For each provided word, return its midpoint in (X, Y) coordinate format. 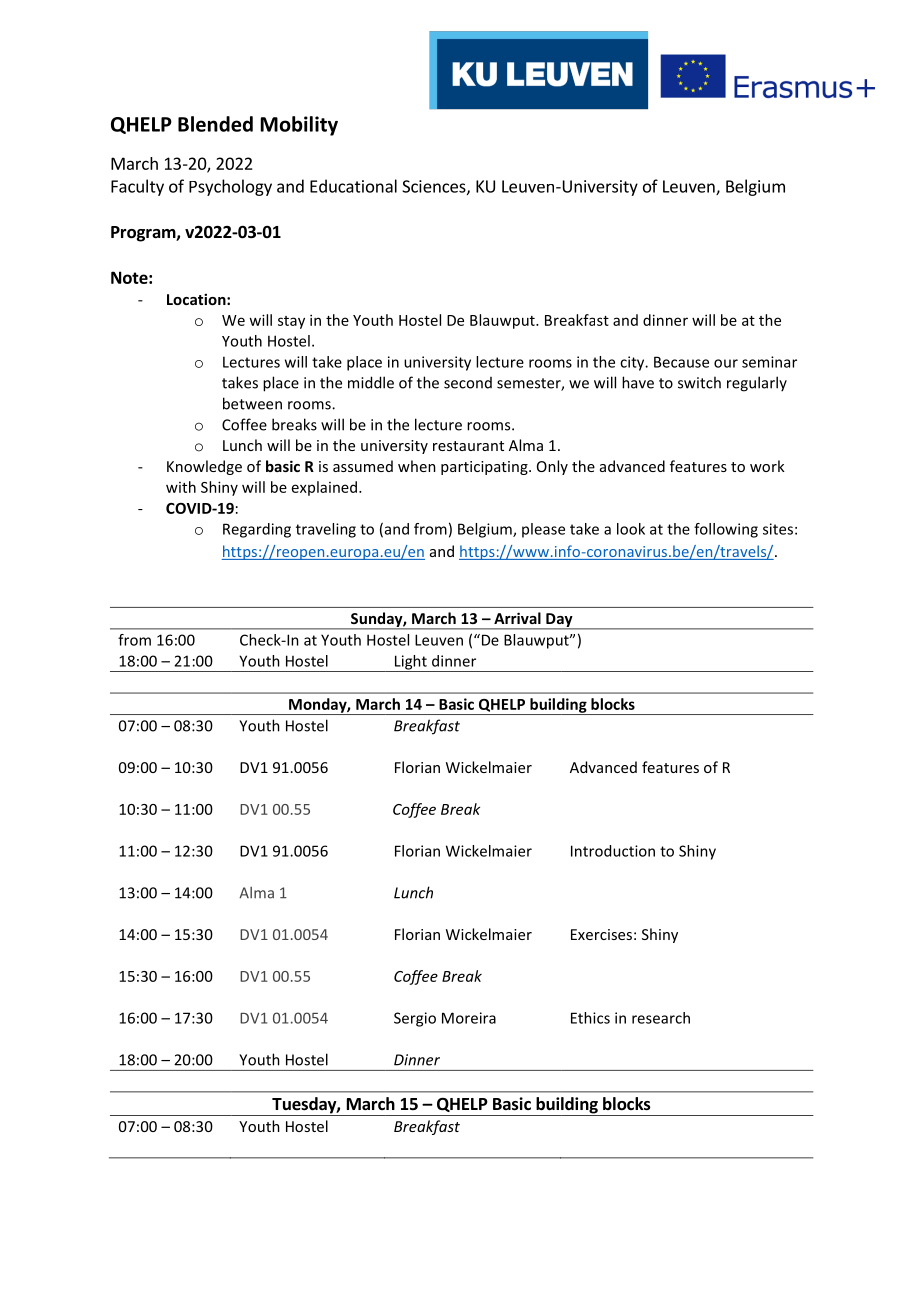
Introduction (613, 851)
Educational (353, 186)
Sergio (415, 1019)
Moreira (469, 1018)
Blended (215, 124)
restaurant (468, 446)
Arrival (517, 618)
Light (410, 663)
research (661, 1018)
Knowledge (204, 467)
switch (699, 382)
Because (681, 362)
